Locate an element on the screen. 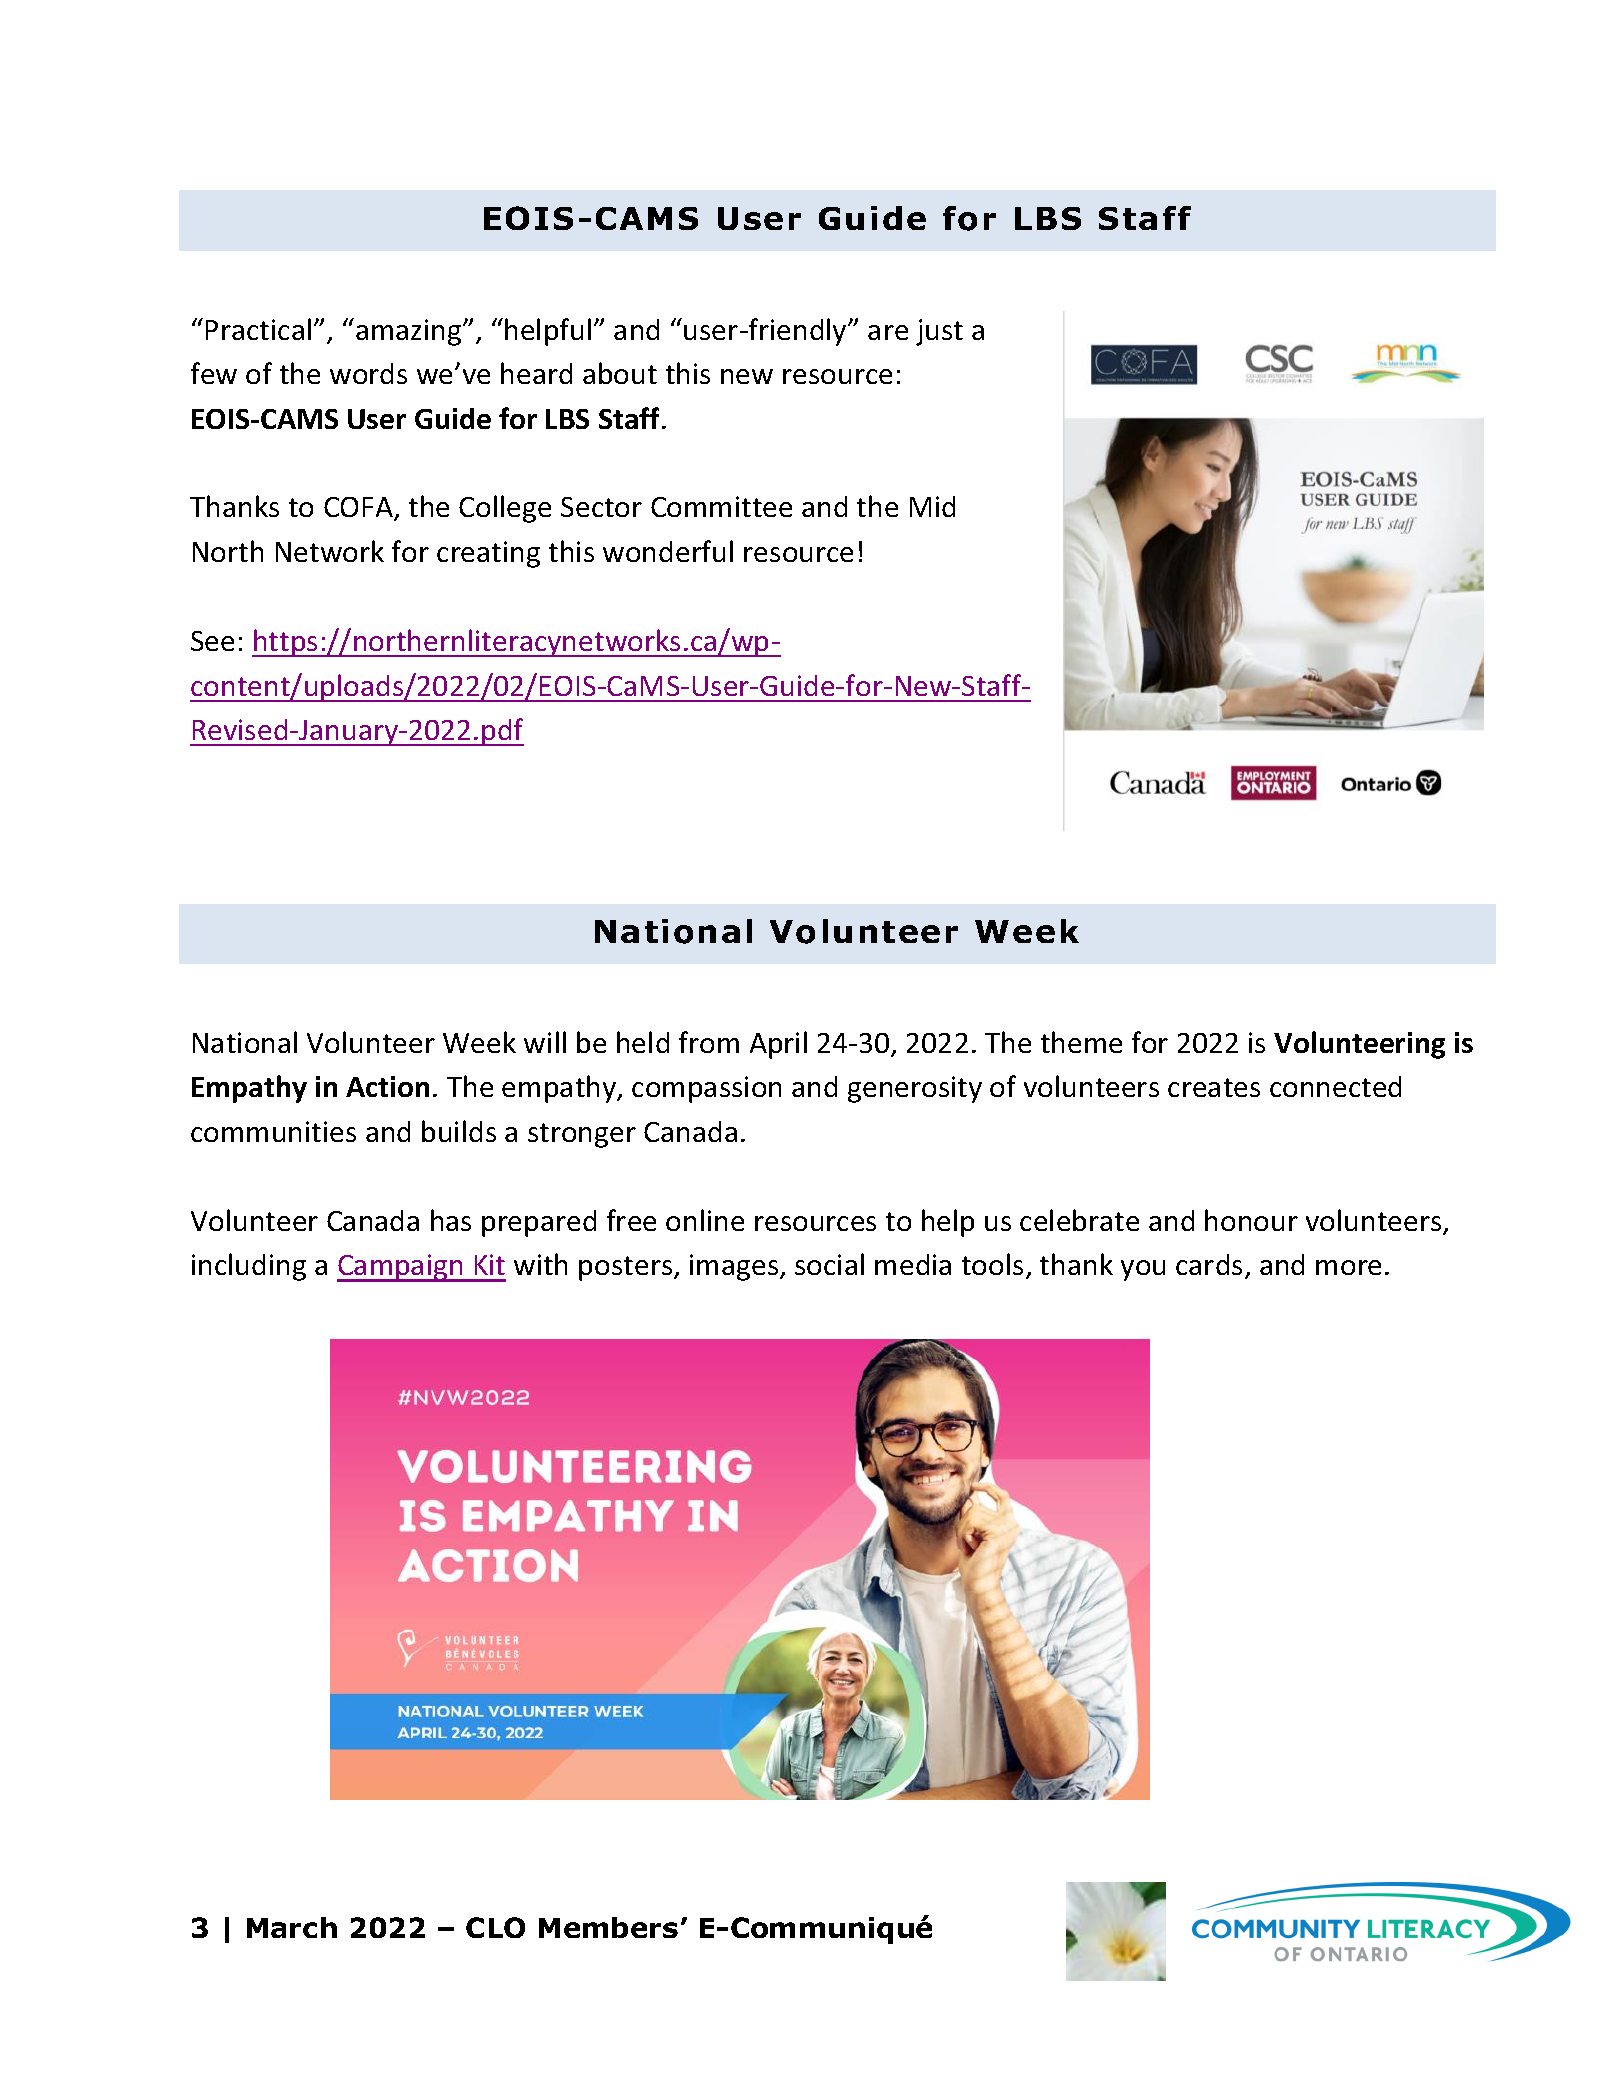 This screenshot has width=1617, height=2093. about is located at coordinates (620, 373).
